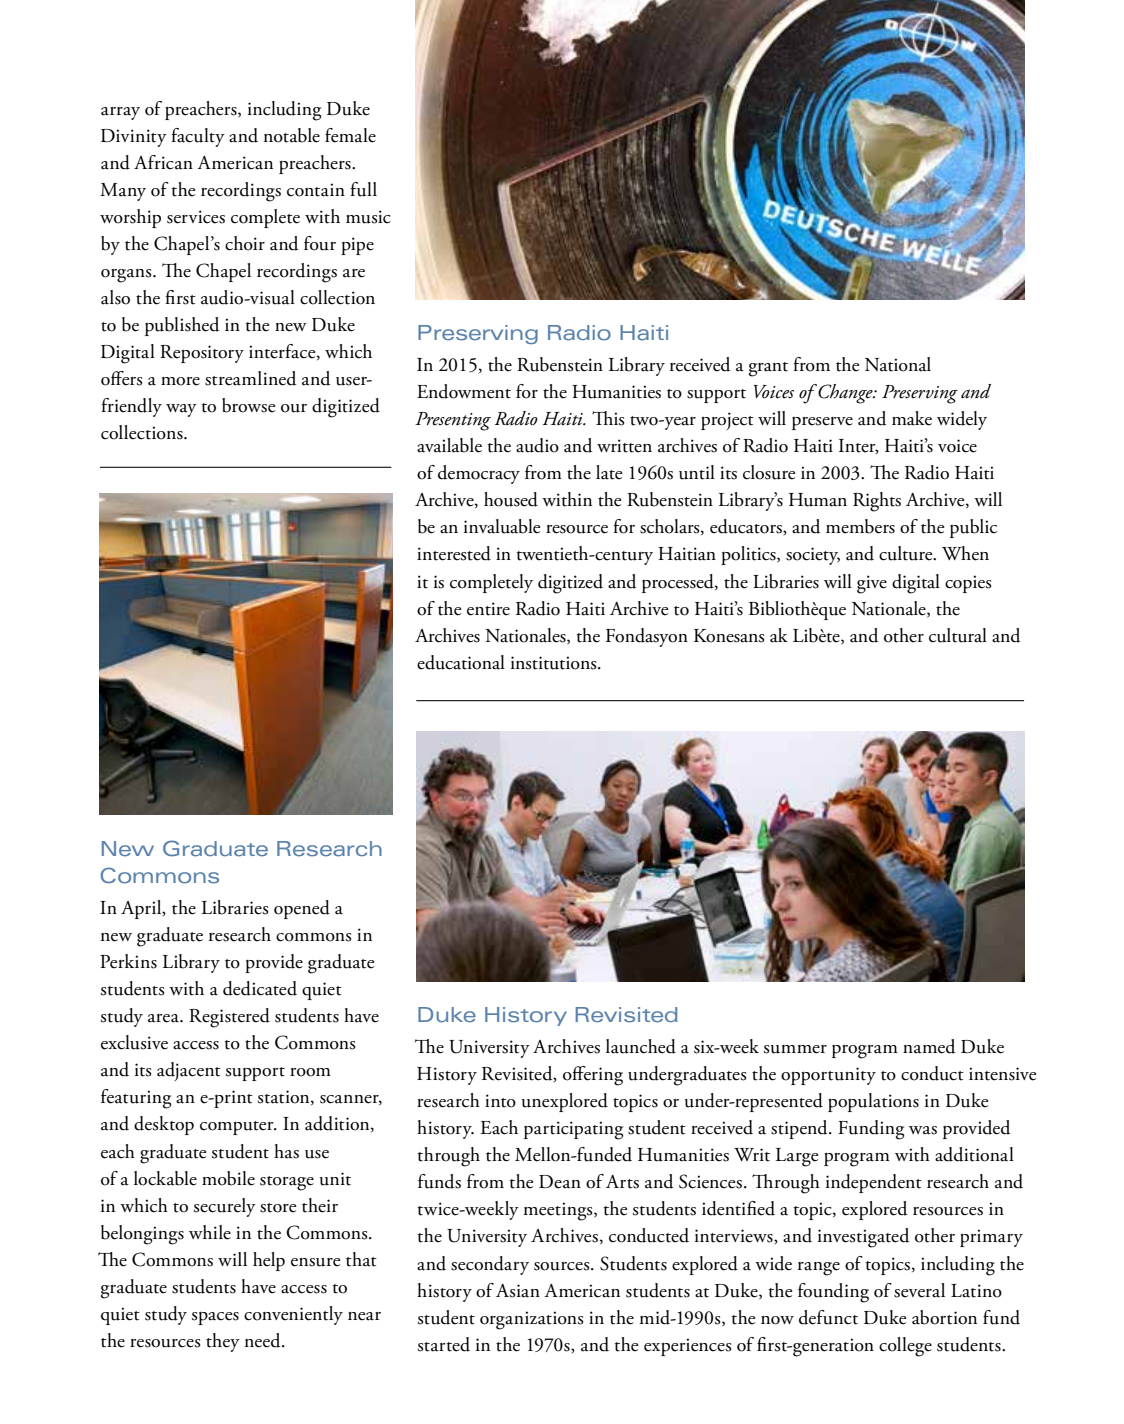  I want to click on faculty, so click(198, 137).
